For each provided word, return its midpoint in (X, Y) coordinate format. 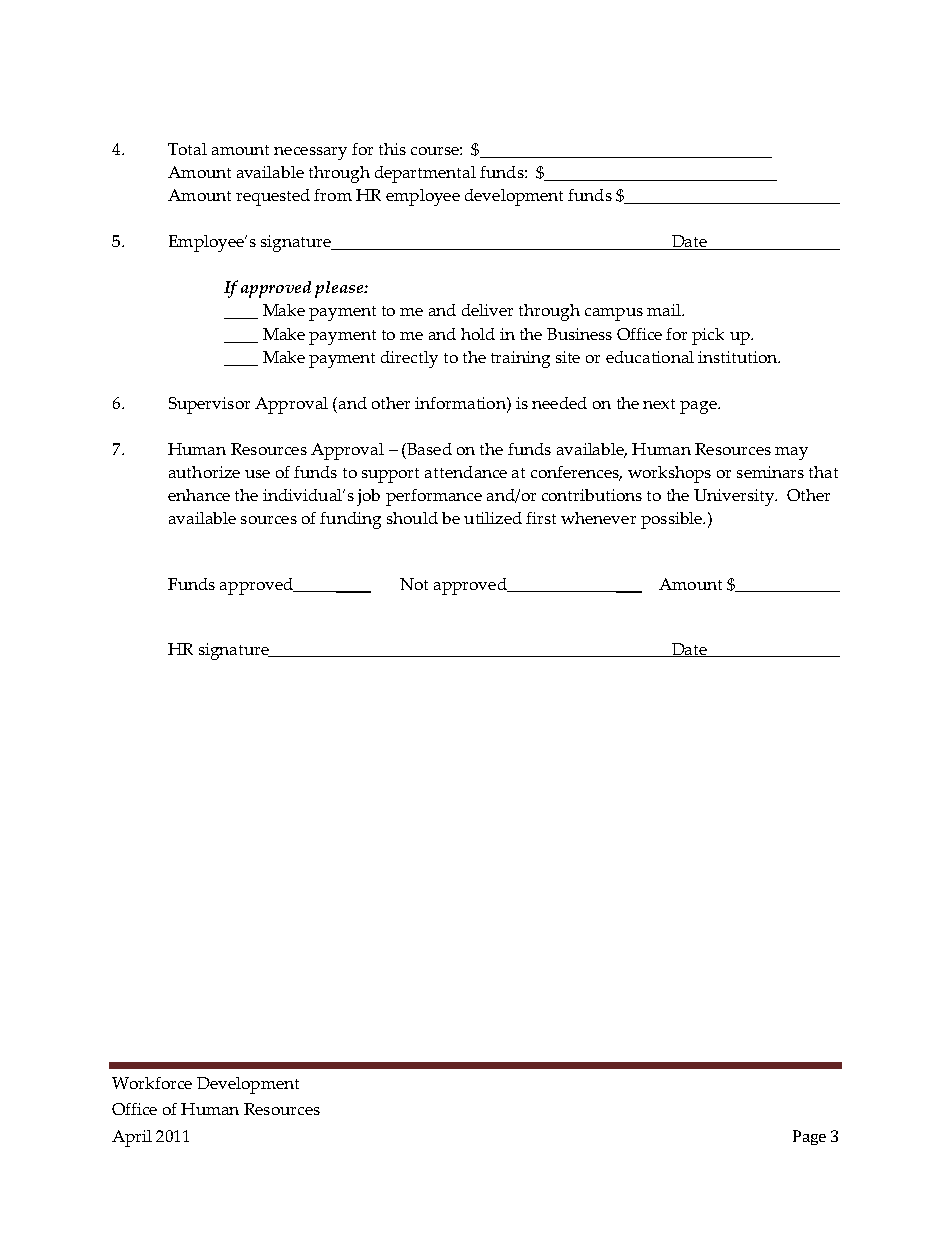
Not (414, 584)
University (735, 497)
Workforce (152, 1083)
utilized (493, 518)
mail (665, 310)
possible (672, 520)
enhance (199, 495)
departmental (425, 174)
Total (187, 149)
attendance (466, 472)
